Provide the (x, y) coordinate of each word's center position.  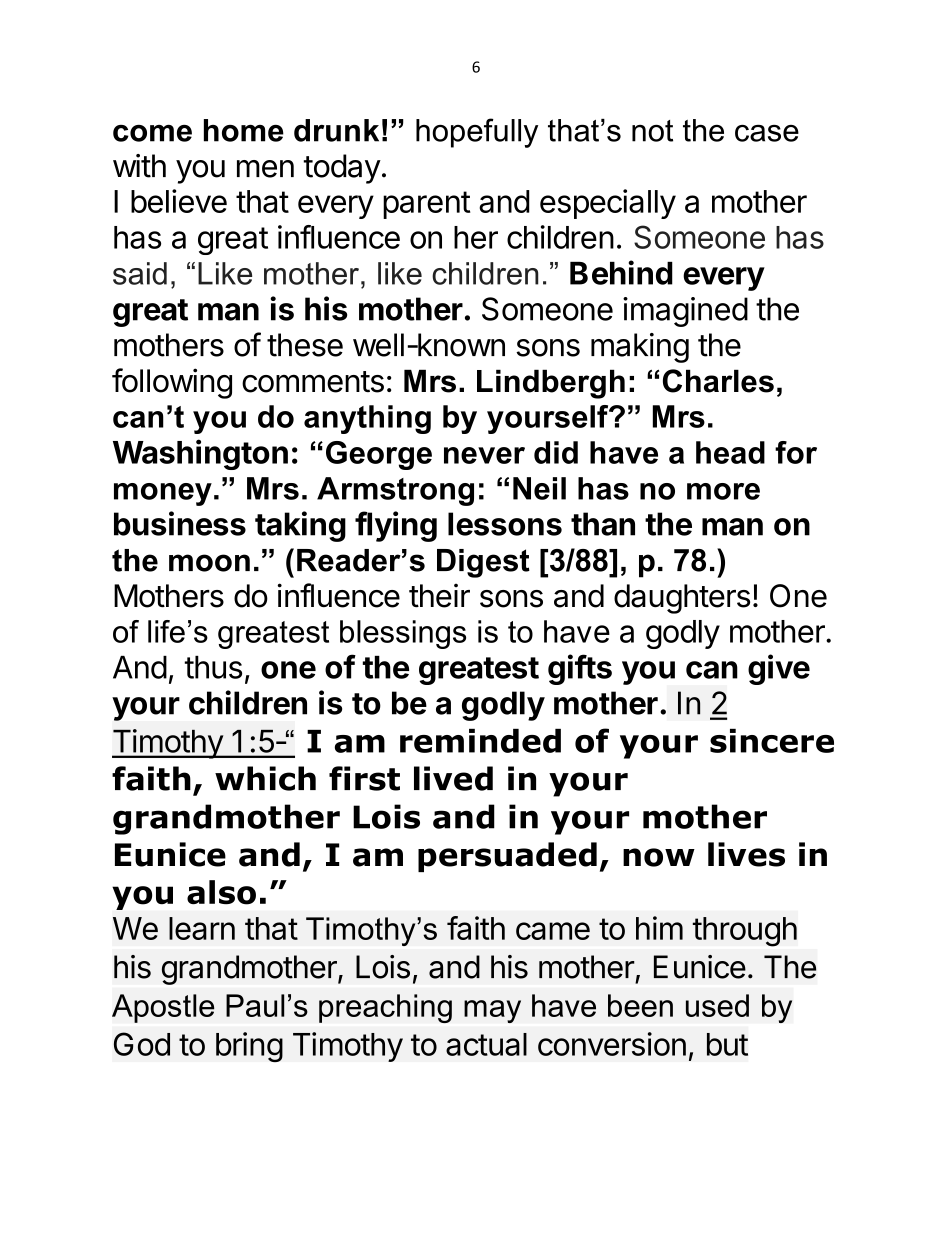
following (172, 383)
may (492, 1011)
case (767, 133)
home (244, 130)
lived (453, 778)
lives (746, 854)
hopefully (477, 133)
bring (249, 1047)
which (265, 778)
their (439, 595)
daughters (682, 599)
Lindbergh (551, 384)
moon (209, 563)
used (717, 1005)
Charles (718, 381)
